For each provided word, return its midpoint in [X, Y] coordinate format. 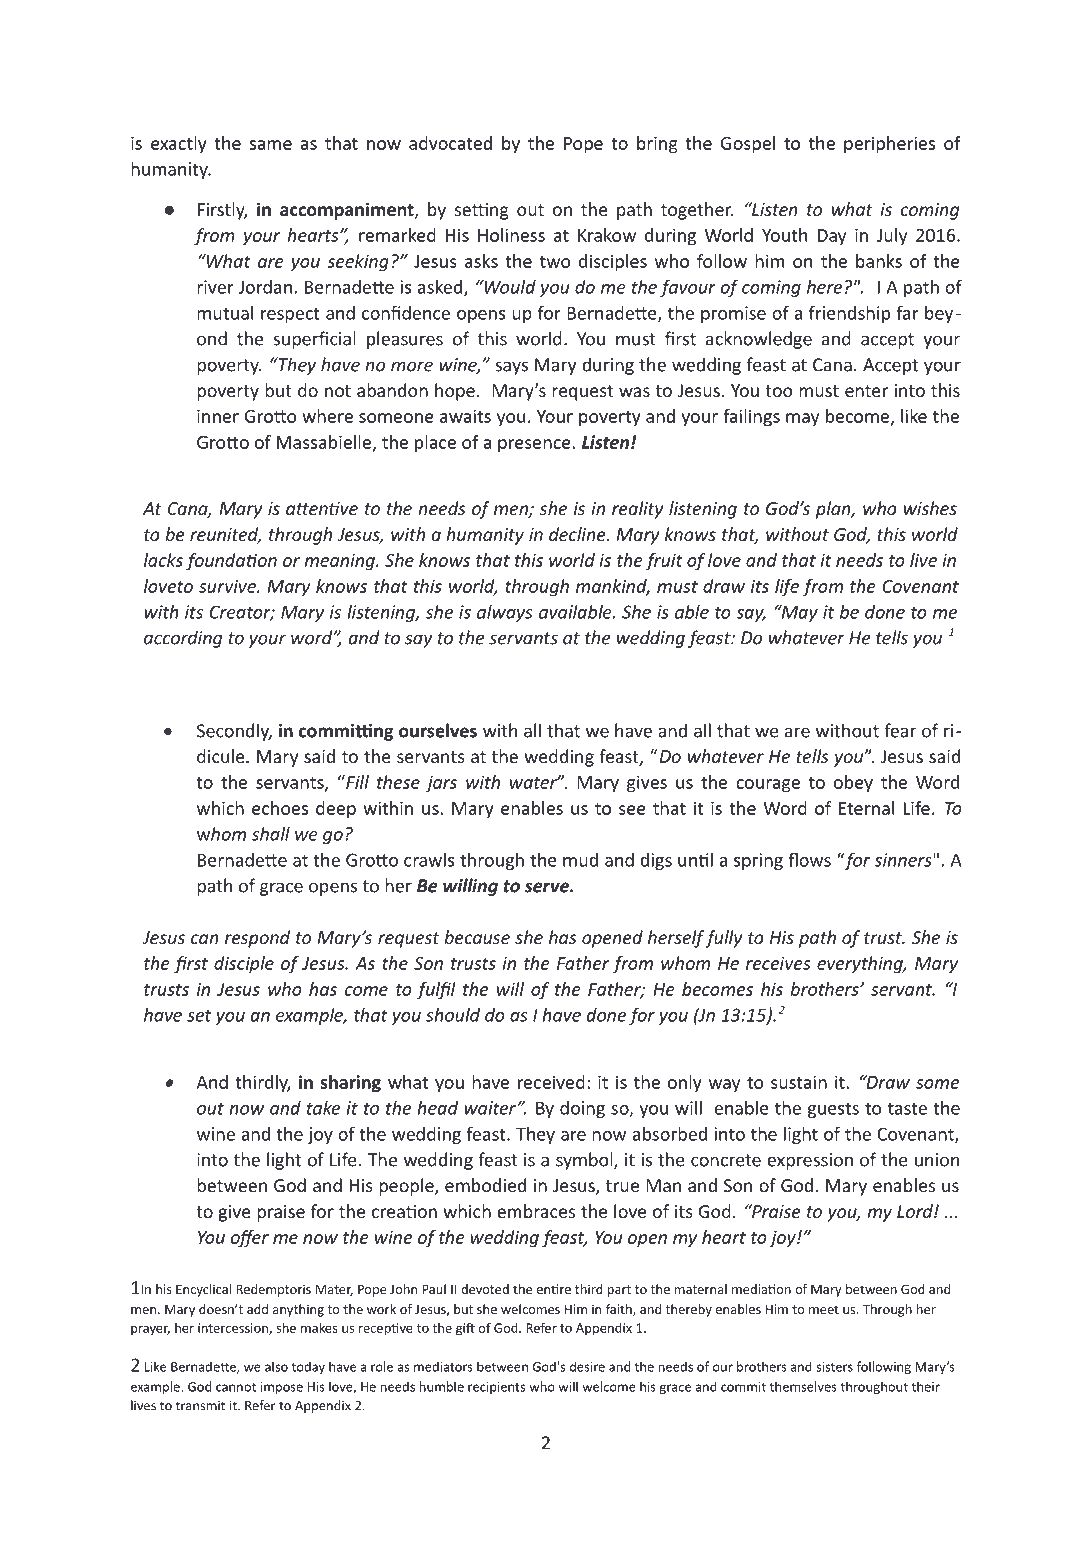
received [551, 1082]
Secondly [234, 732]
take [323, 1108]
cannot [236, 1387]
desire [587, 1366]
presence [535, 446]
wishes [930, 508]
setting [482, 211]
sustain [799, 1082]
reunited [225, 535]
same [271, 145]
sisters [834, 1367]
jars [441, 784]
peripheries [889, 145]
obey [853, 784]
